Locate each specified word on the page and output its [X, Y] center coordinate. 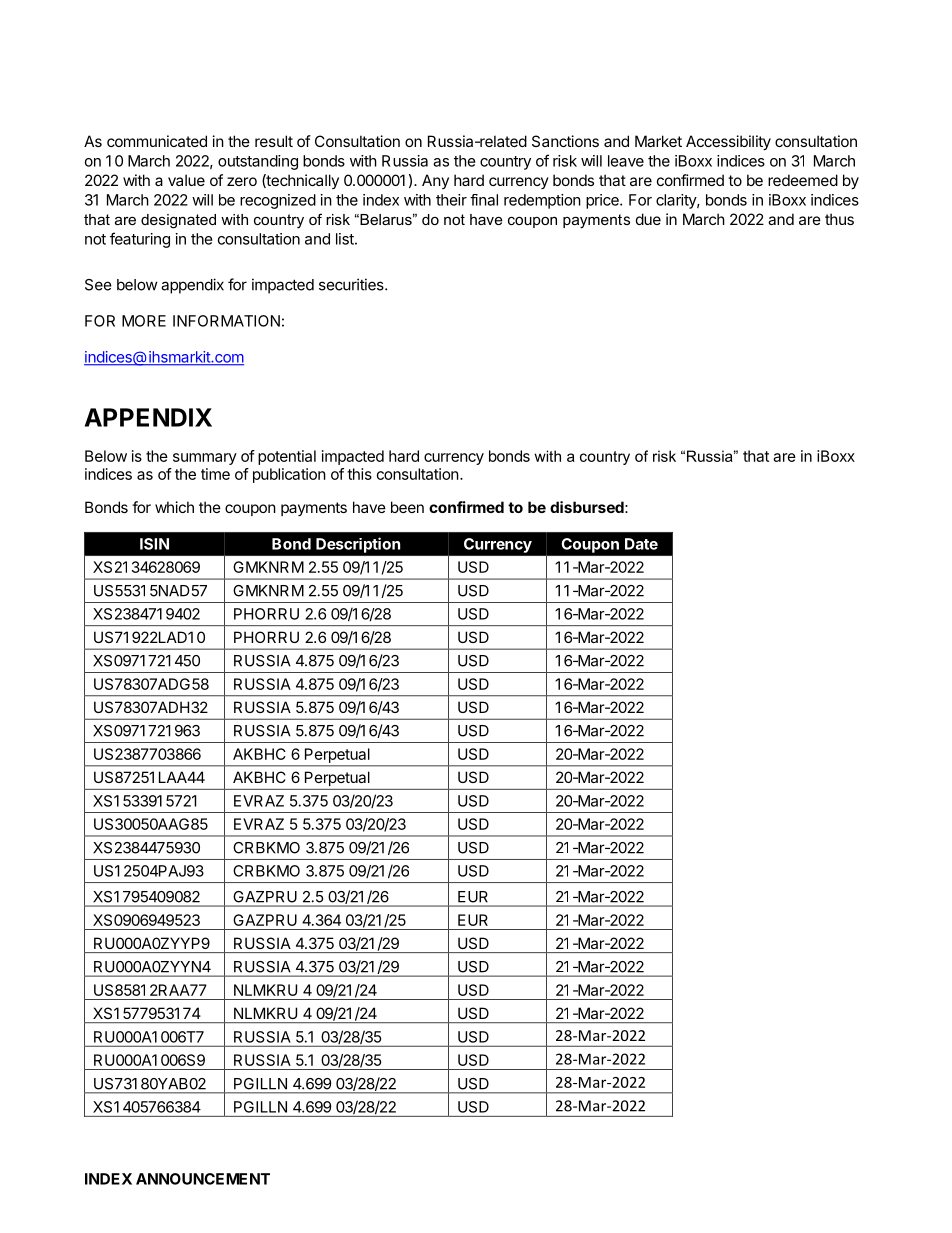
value [186, 180]
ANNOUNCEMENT [203, 1179]
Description [358, 545]
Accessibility [728, 142]
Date [641, 544]
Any [435, 181]
